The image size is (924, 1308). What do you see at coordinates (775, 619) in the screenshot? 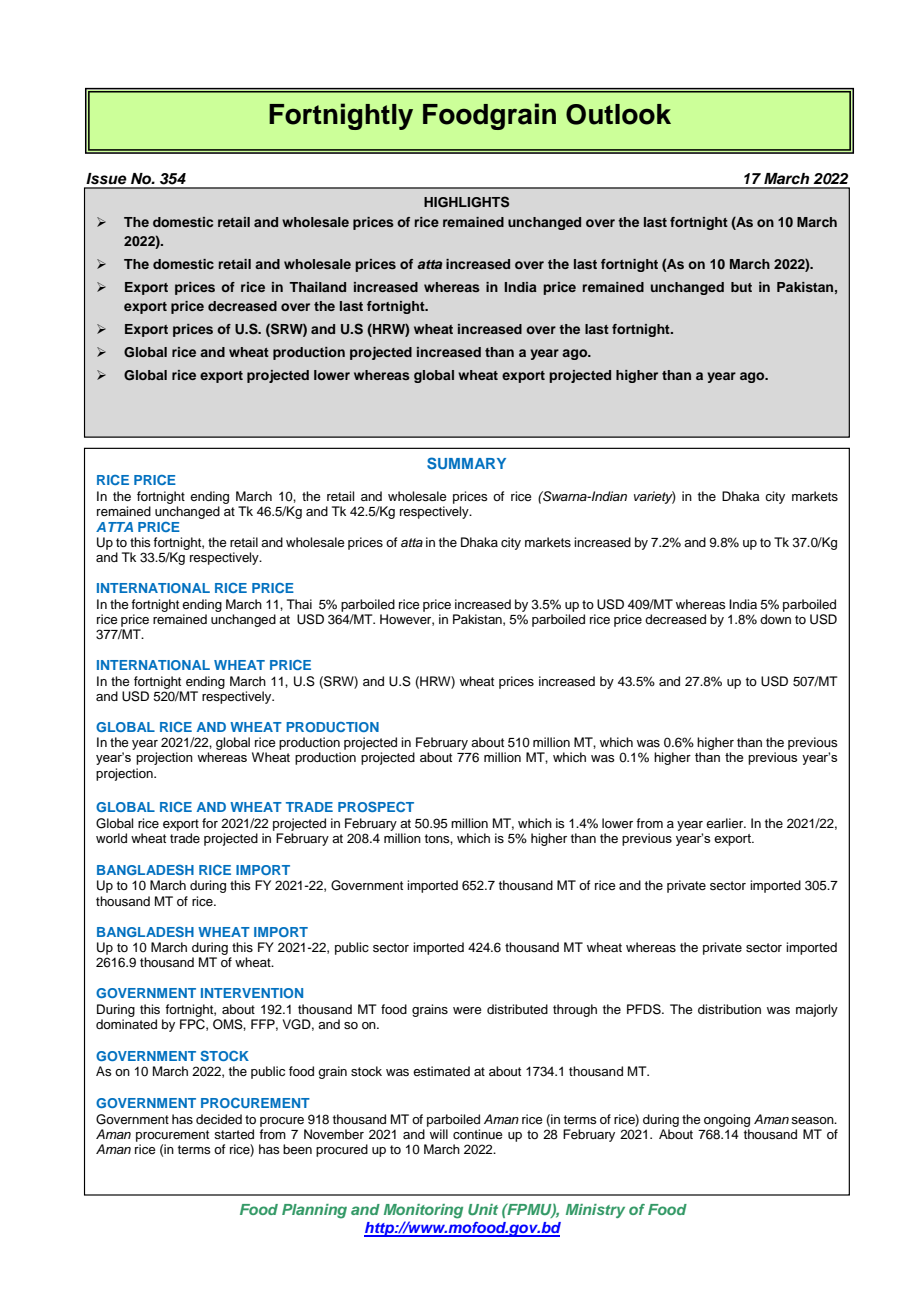
I see `down` at bounding box center [775, 619].
